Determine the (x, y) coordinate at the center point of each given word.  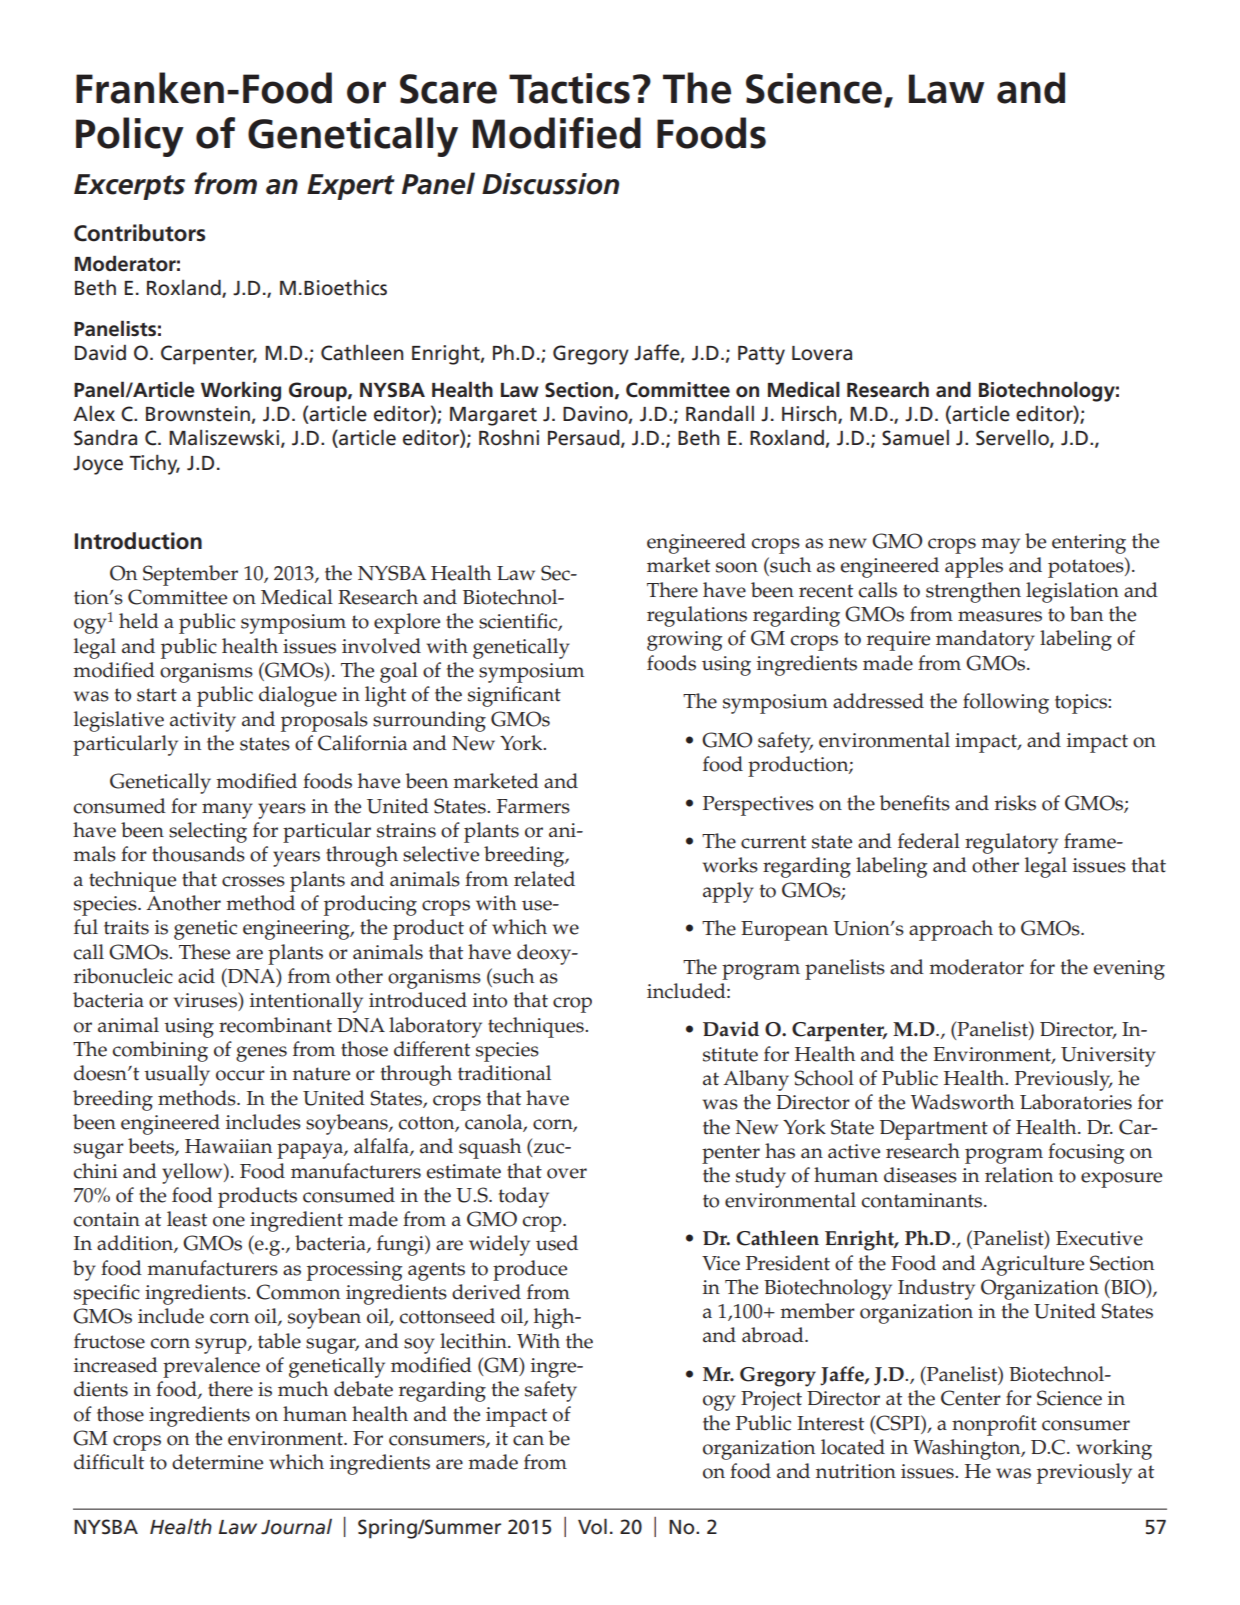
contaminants (923, 1200)
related (544, 879)
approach (951, 930)
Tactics (569, 88)
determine (217, 1462)
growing (685, 641)
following (1006, 703)
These (204, 952)
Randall (720, 413)
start (157, 695)
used (557, 1243)
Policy (130, 137)
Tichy (154, 464)
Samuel (915, 438)
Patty (761, 355)
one (229, 1221)
